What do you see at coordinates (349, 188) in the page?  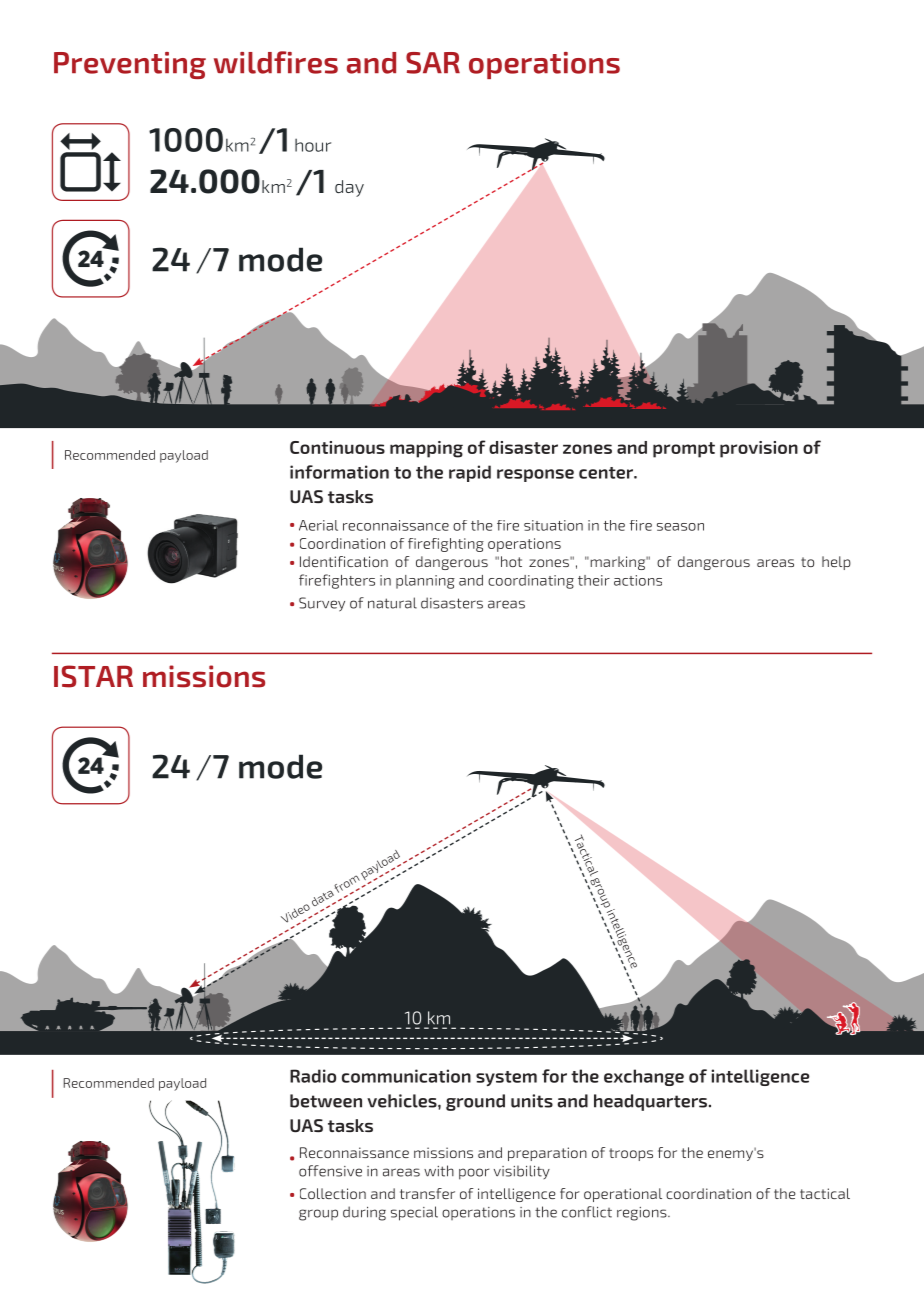 I see `day` at bounding box center [349, 188].
